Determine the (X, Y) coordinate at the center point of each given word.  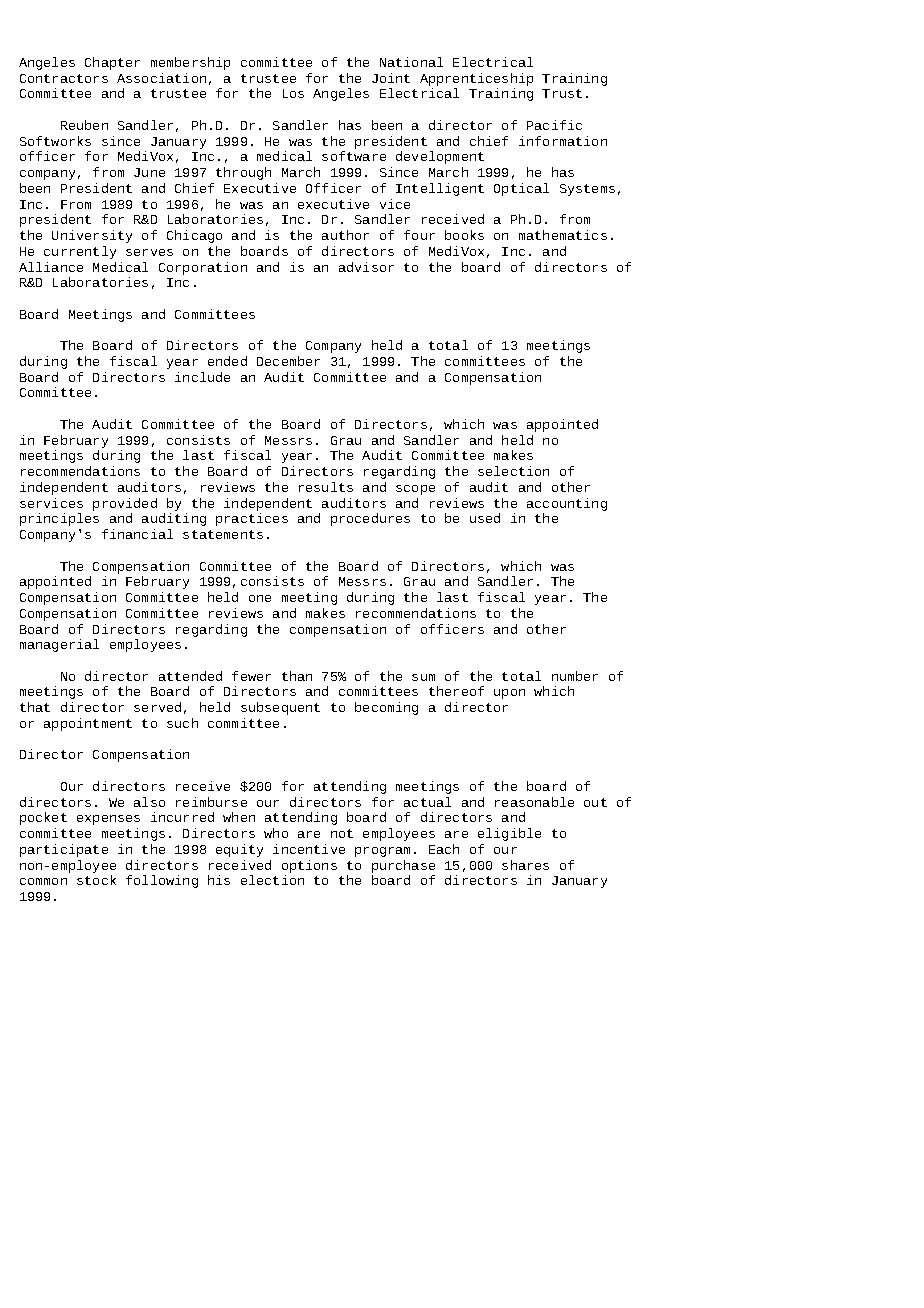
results (326, 487)
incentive (309, 849)
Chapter (112, 63)
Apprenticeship (476, 81)
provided (125, 504)
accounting (567, 504)
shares (525, 865)
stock (96, 880)
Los (293, 93)
